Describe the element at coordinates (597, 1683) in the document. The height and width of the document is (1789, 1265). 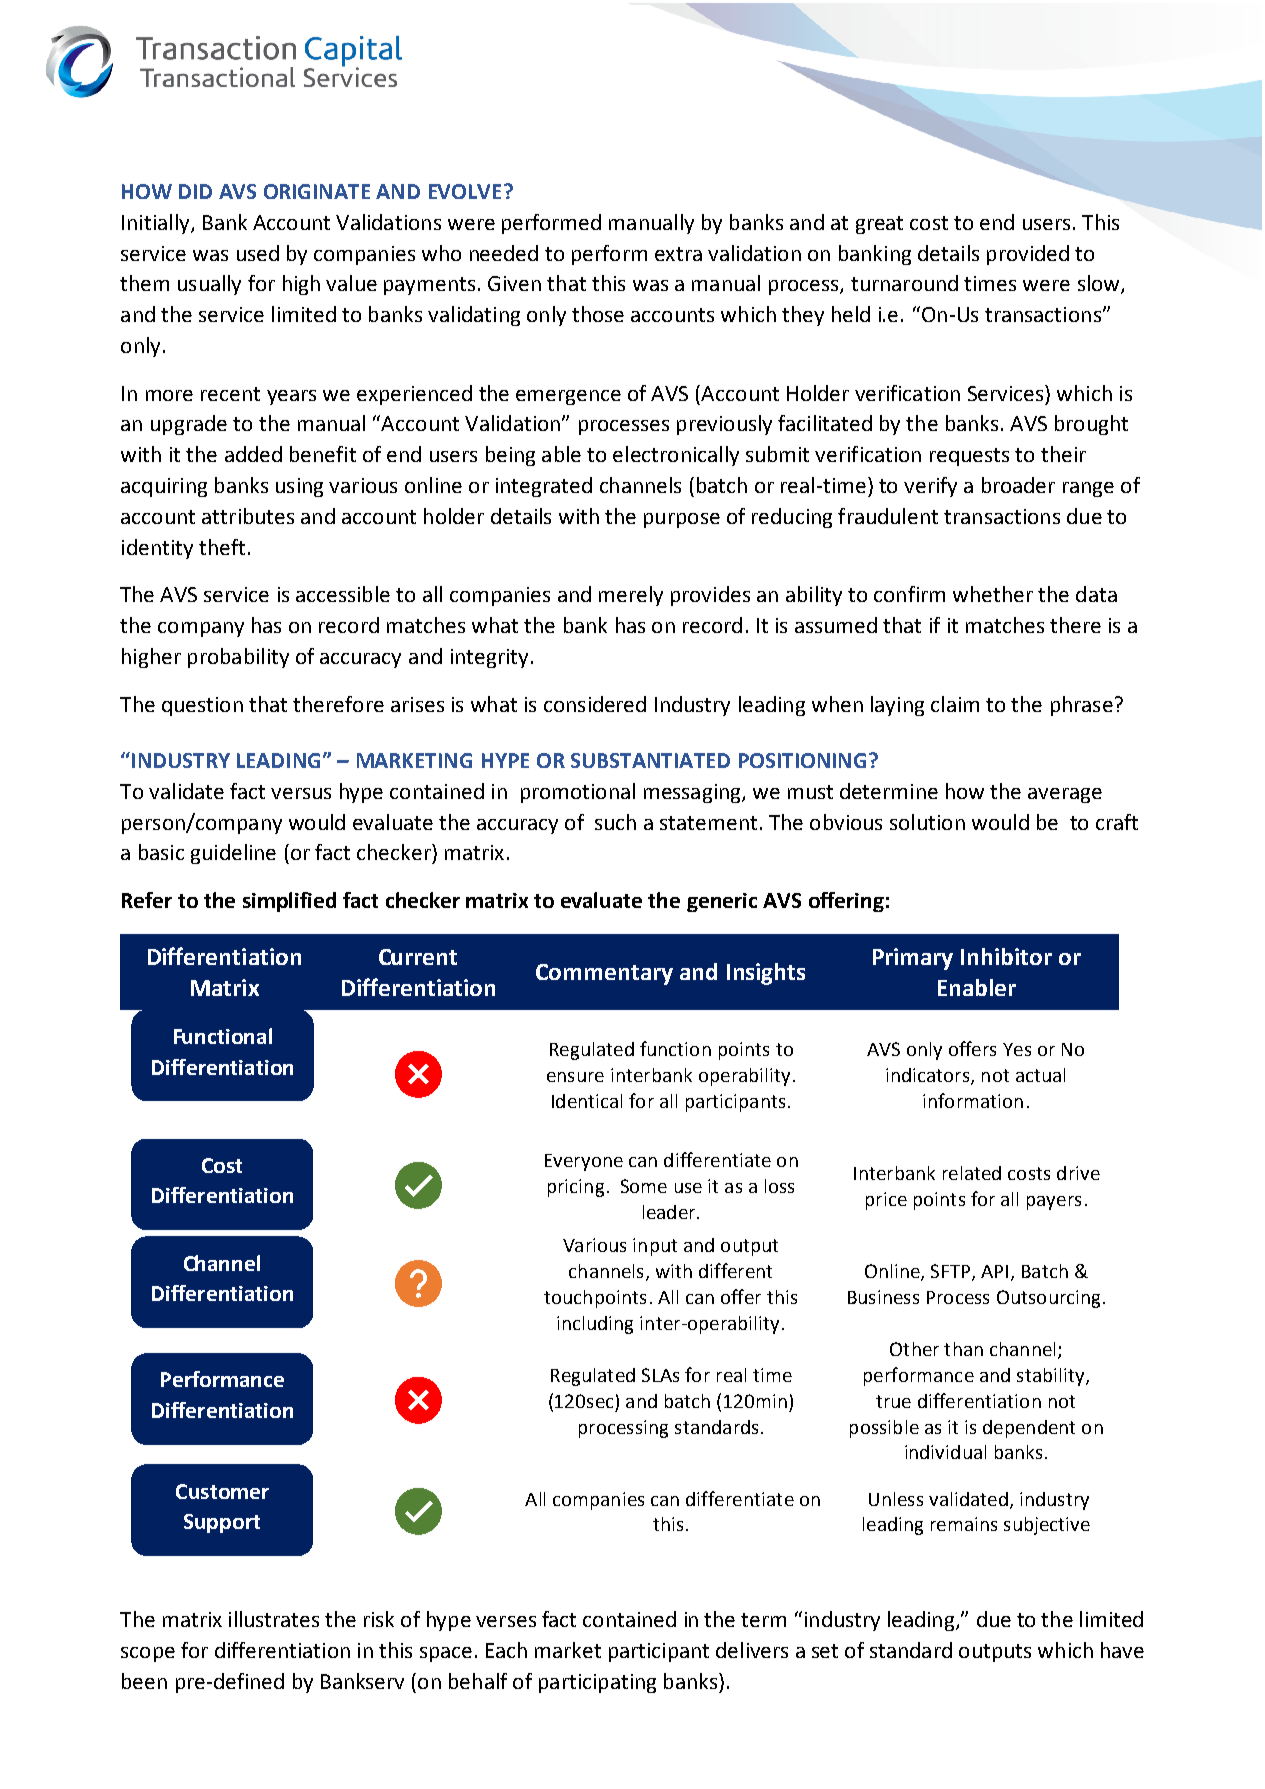
I see `participating` at that location.
